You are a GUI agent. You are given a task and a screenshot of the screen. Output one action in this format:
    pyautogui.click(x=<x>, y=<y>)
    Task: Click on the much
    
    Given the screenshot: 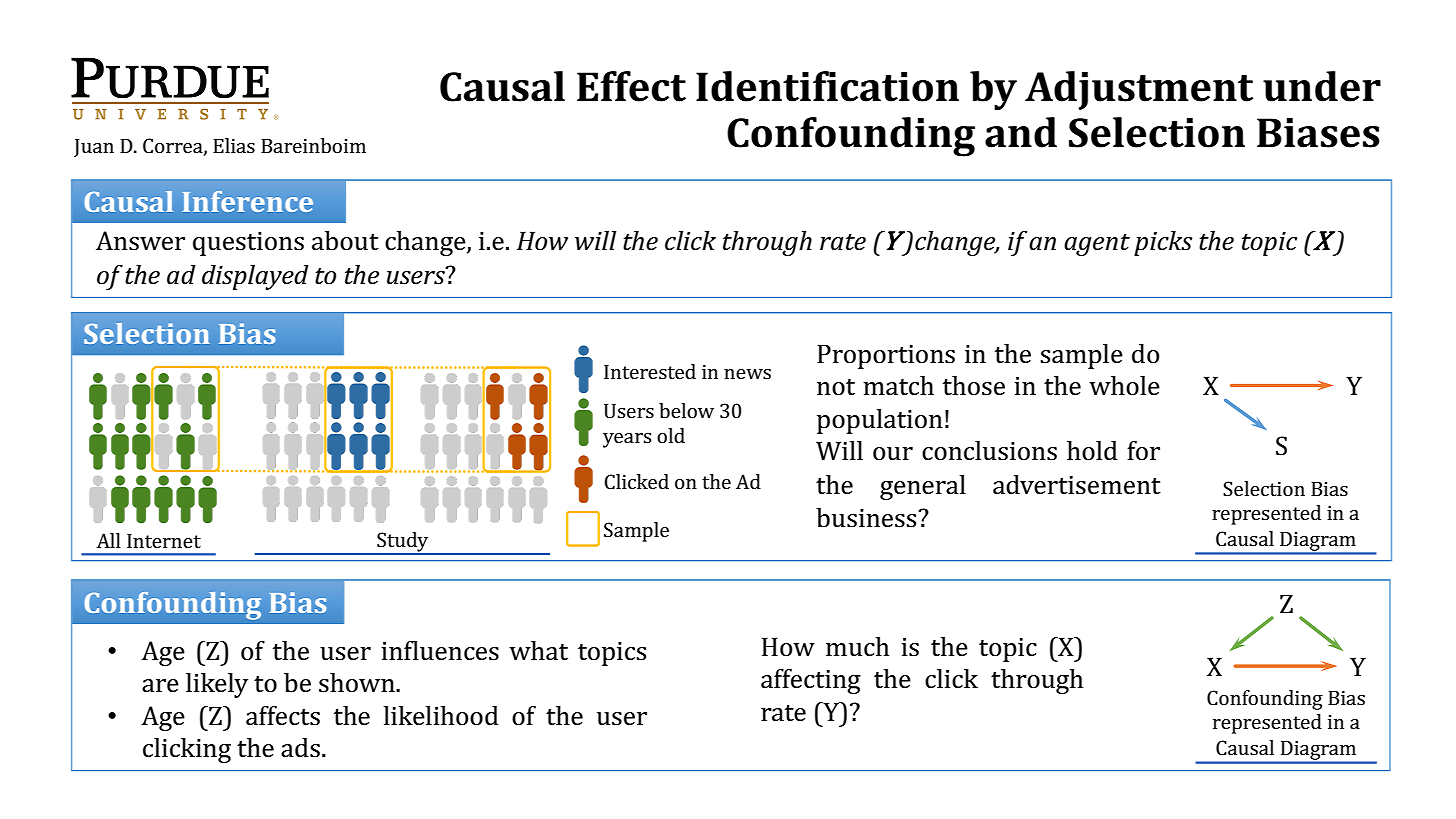 What is the action you would take?
    pyautogui.click(x=857, y=647)
